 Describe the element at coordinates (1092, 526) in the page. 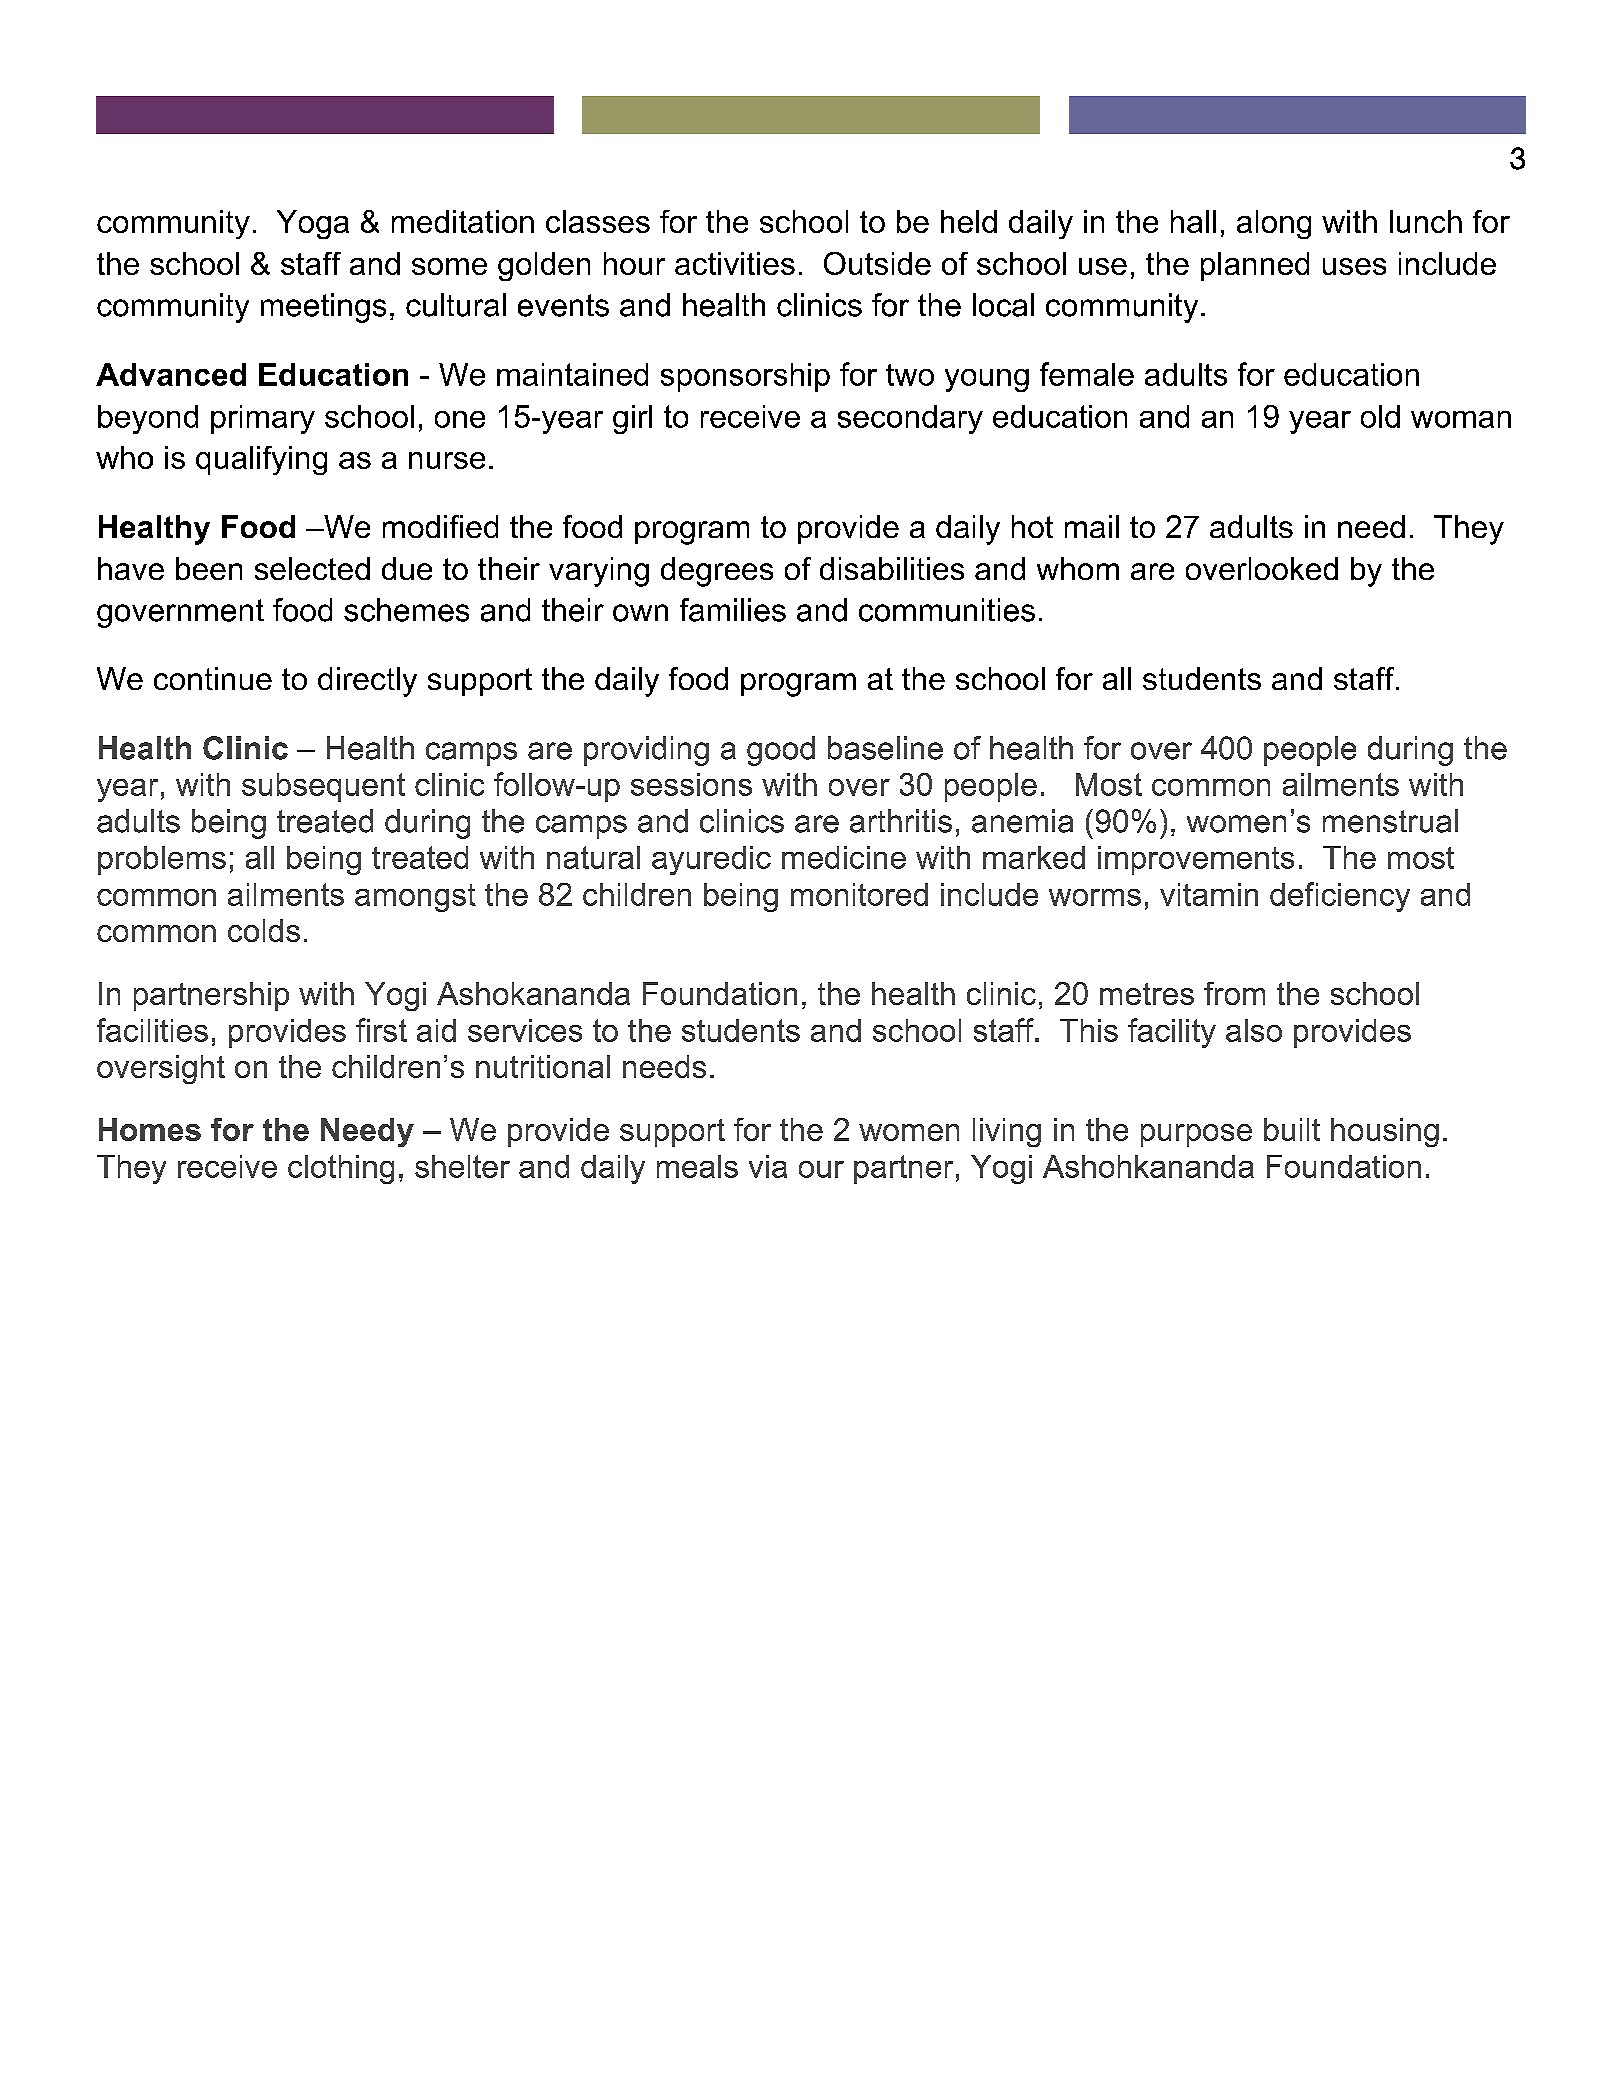

I see `mail` at that location.
